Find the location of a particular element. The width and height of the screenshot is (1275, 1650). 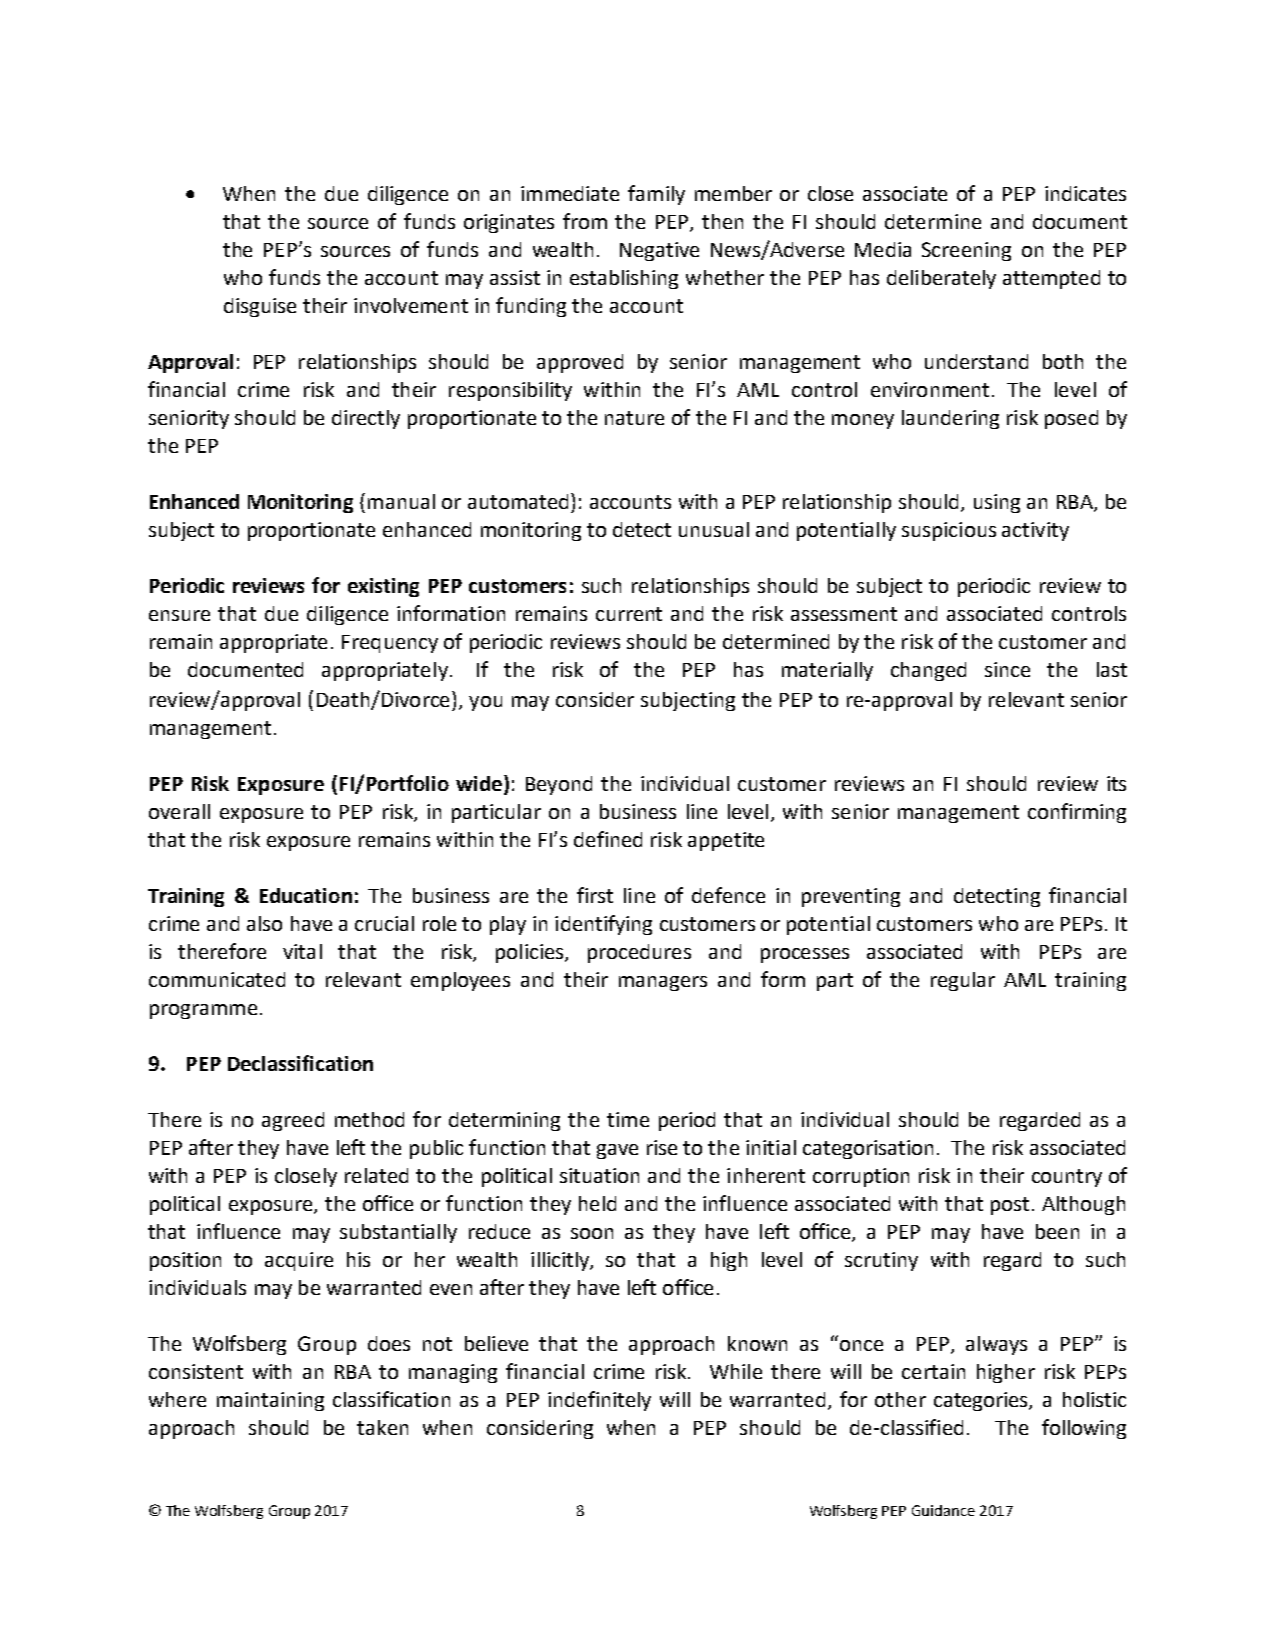

since is located at coordinates (1007, 669).
